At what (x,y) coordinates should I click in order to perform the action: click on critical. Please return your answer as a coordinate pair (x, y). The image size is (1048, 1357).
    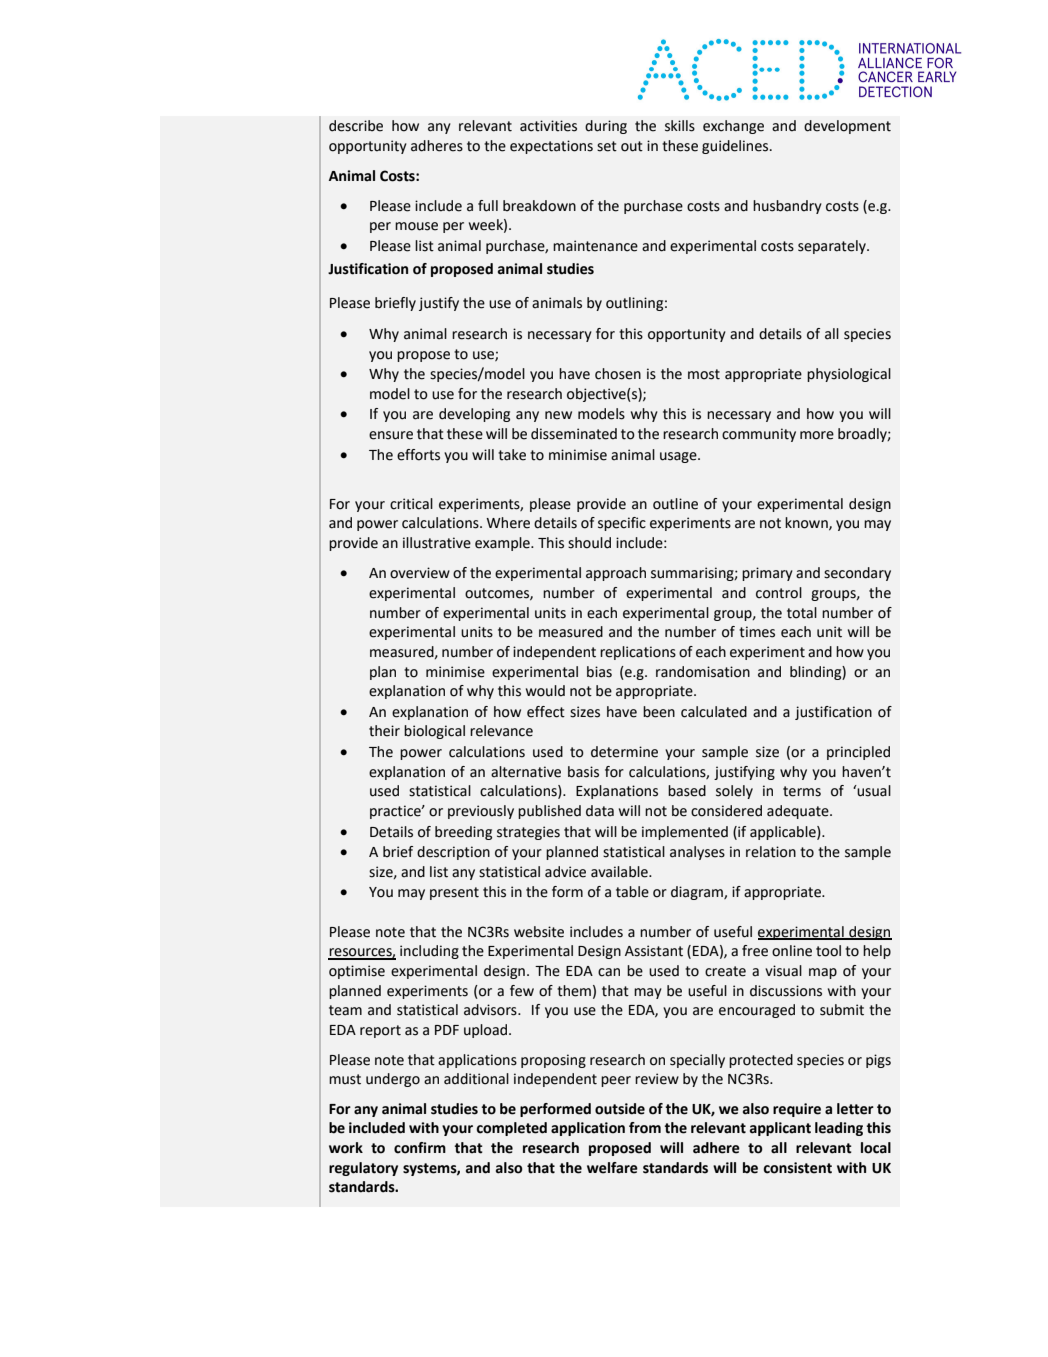
    Looking at the image, I should click on (411, 504).
